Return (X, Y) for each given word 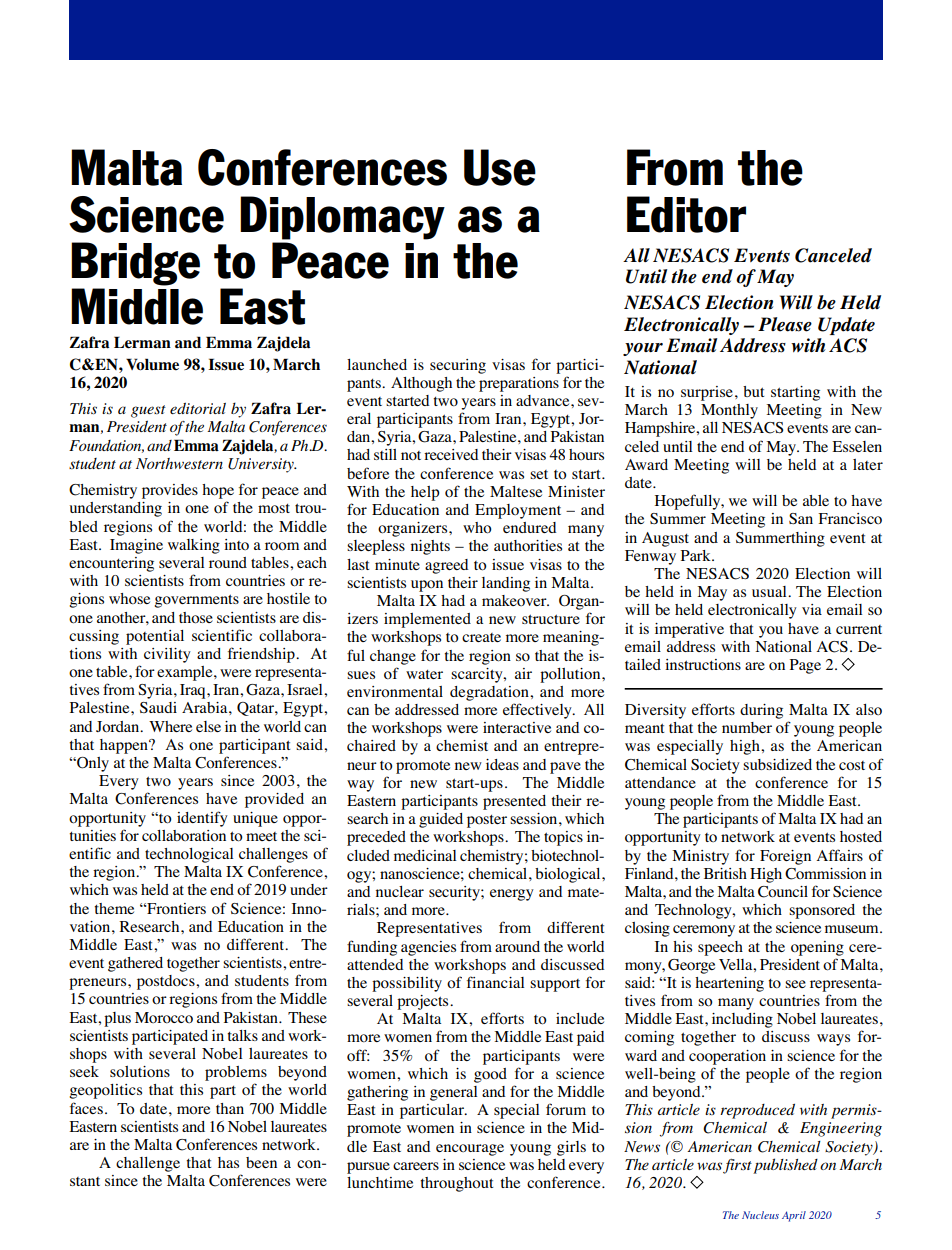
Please (785, 324)
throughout (457, 1184)
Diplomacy (342, 218)
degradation (490, 693)
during (761, 711)
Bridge (135, 264)
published (785, 1166)
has (228, 1162)
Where (170, 726)
